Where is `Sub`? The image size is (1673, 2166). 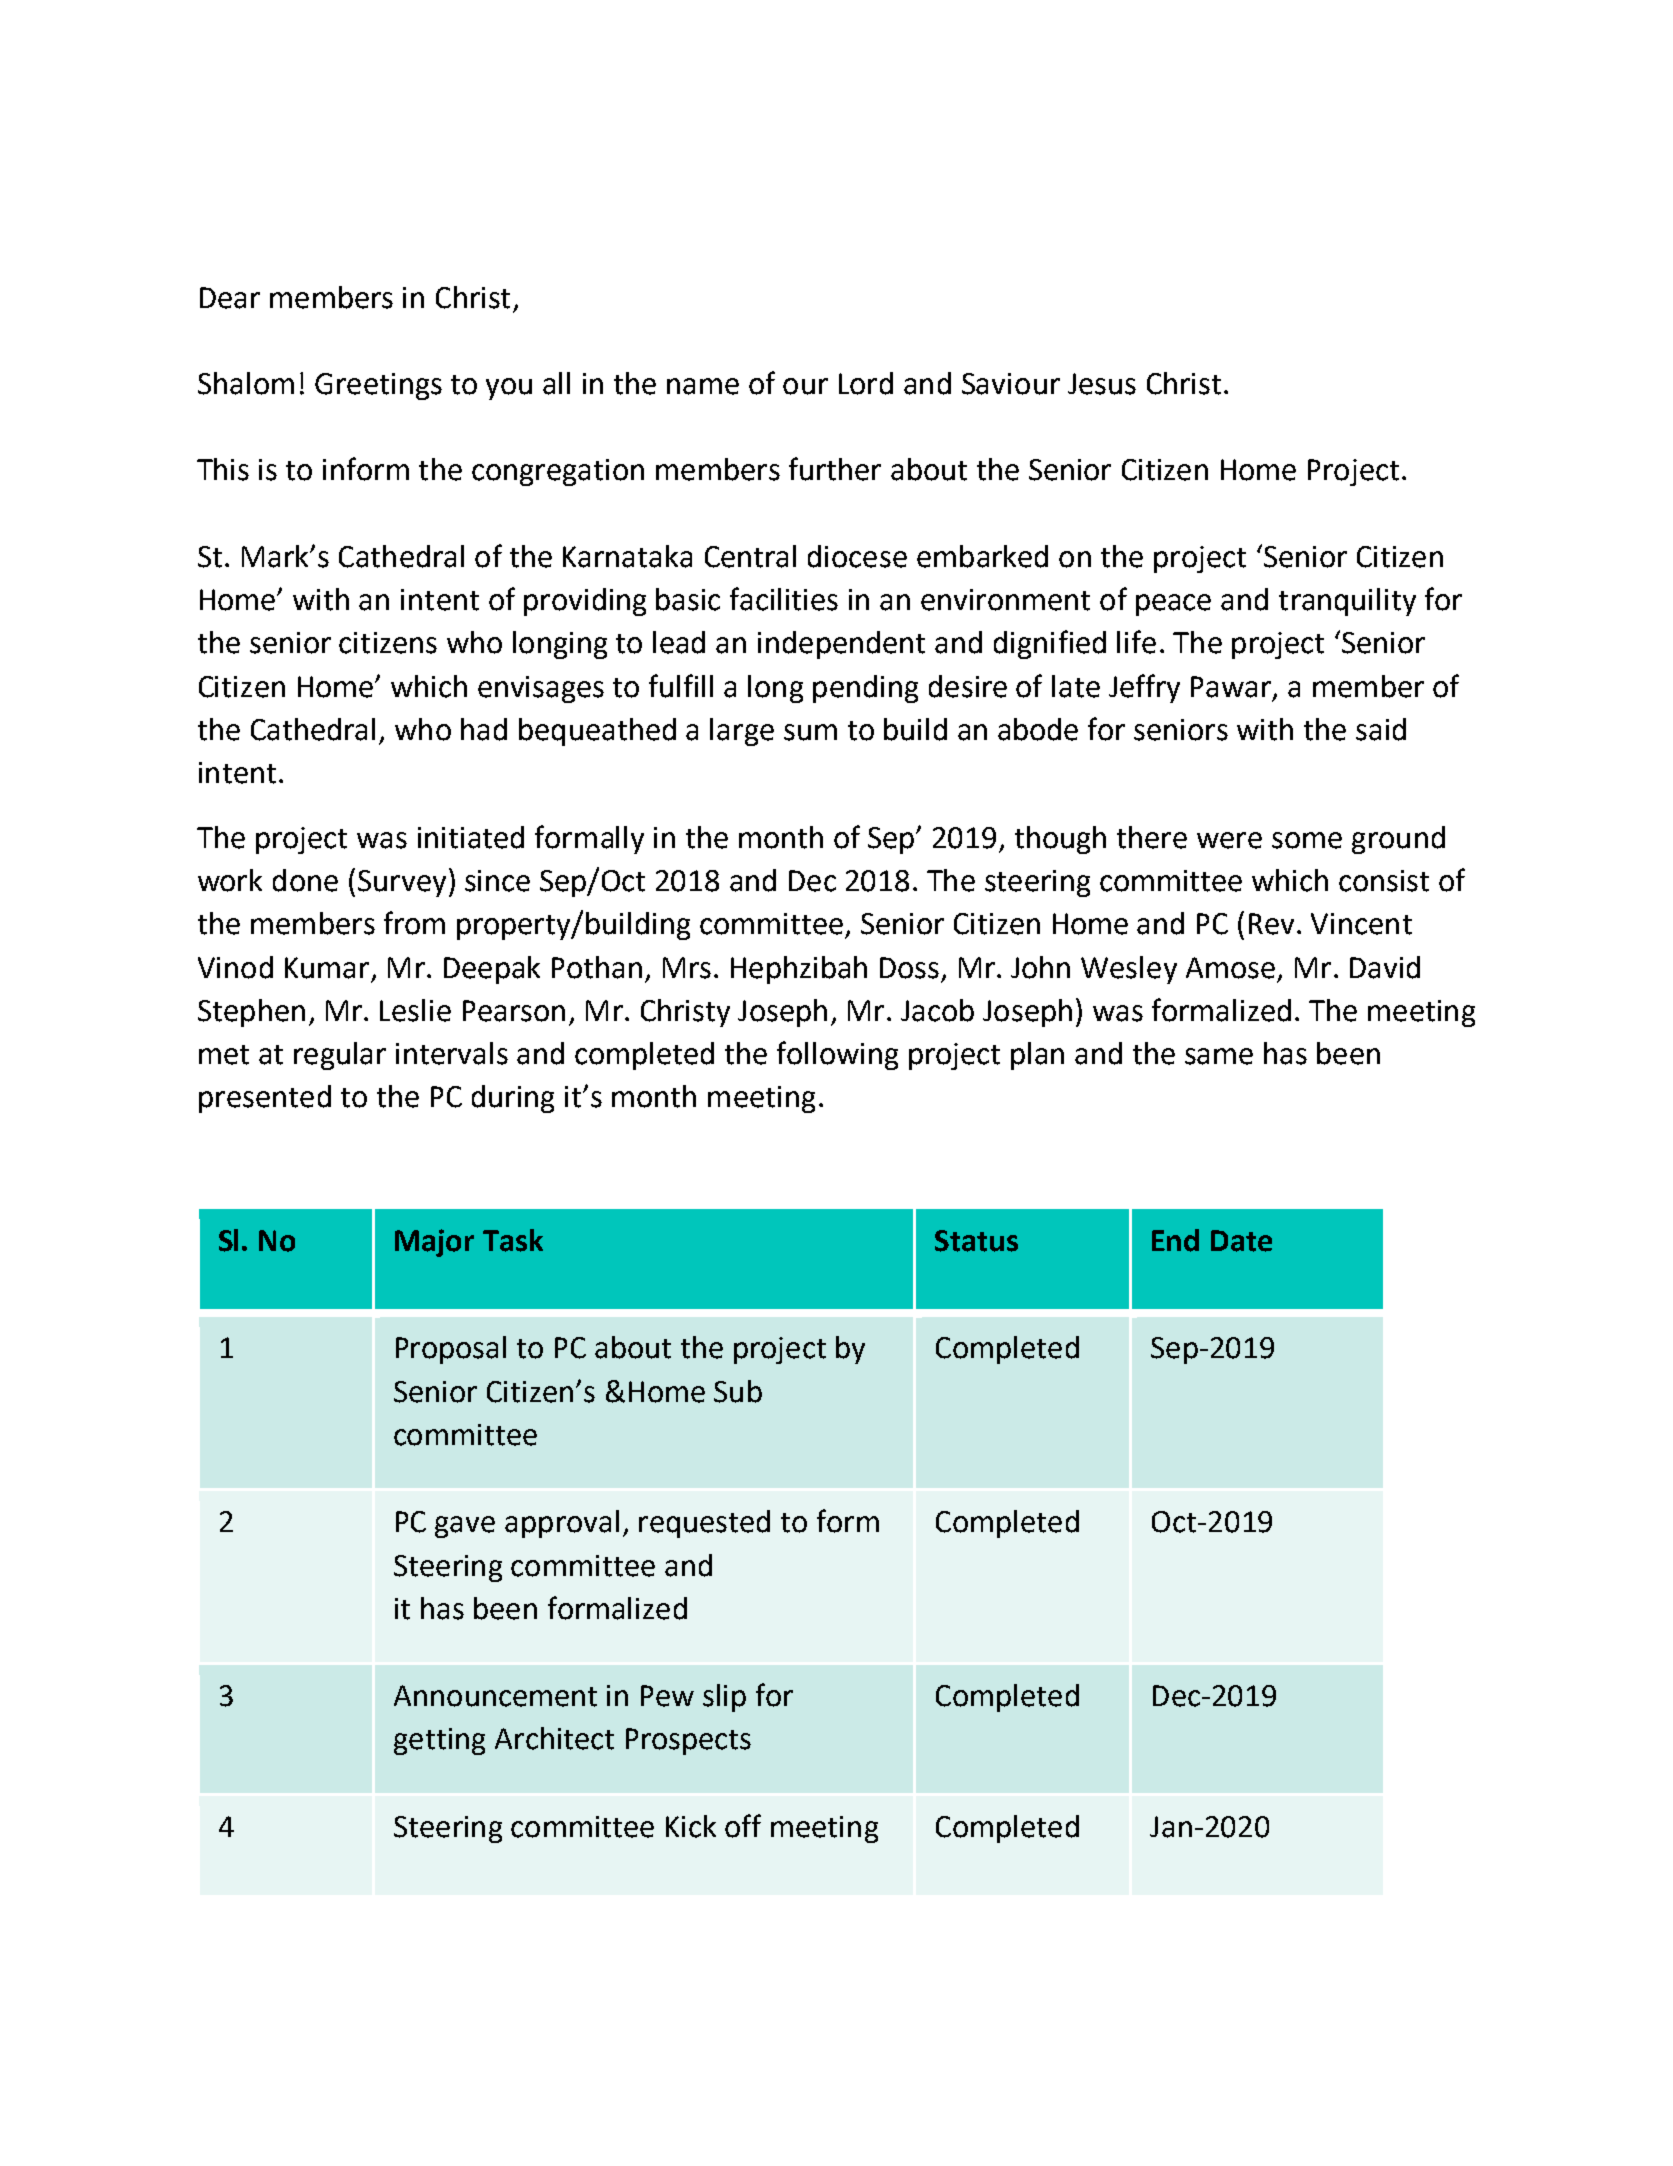 Sub is located at coordinates (738, 1391).
